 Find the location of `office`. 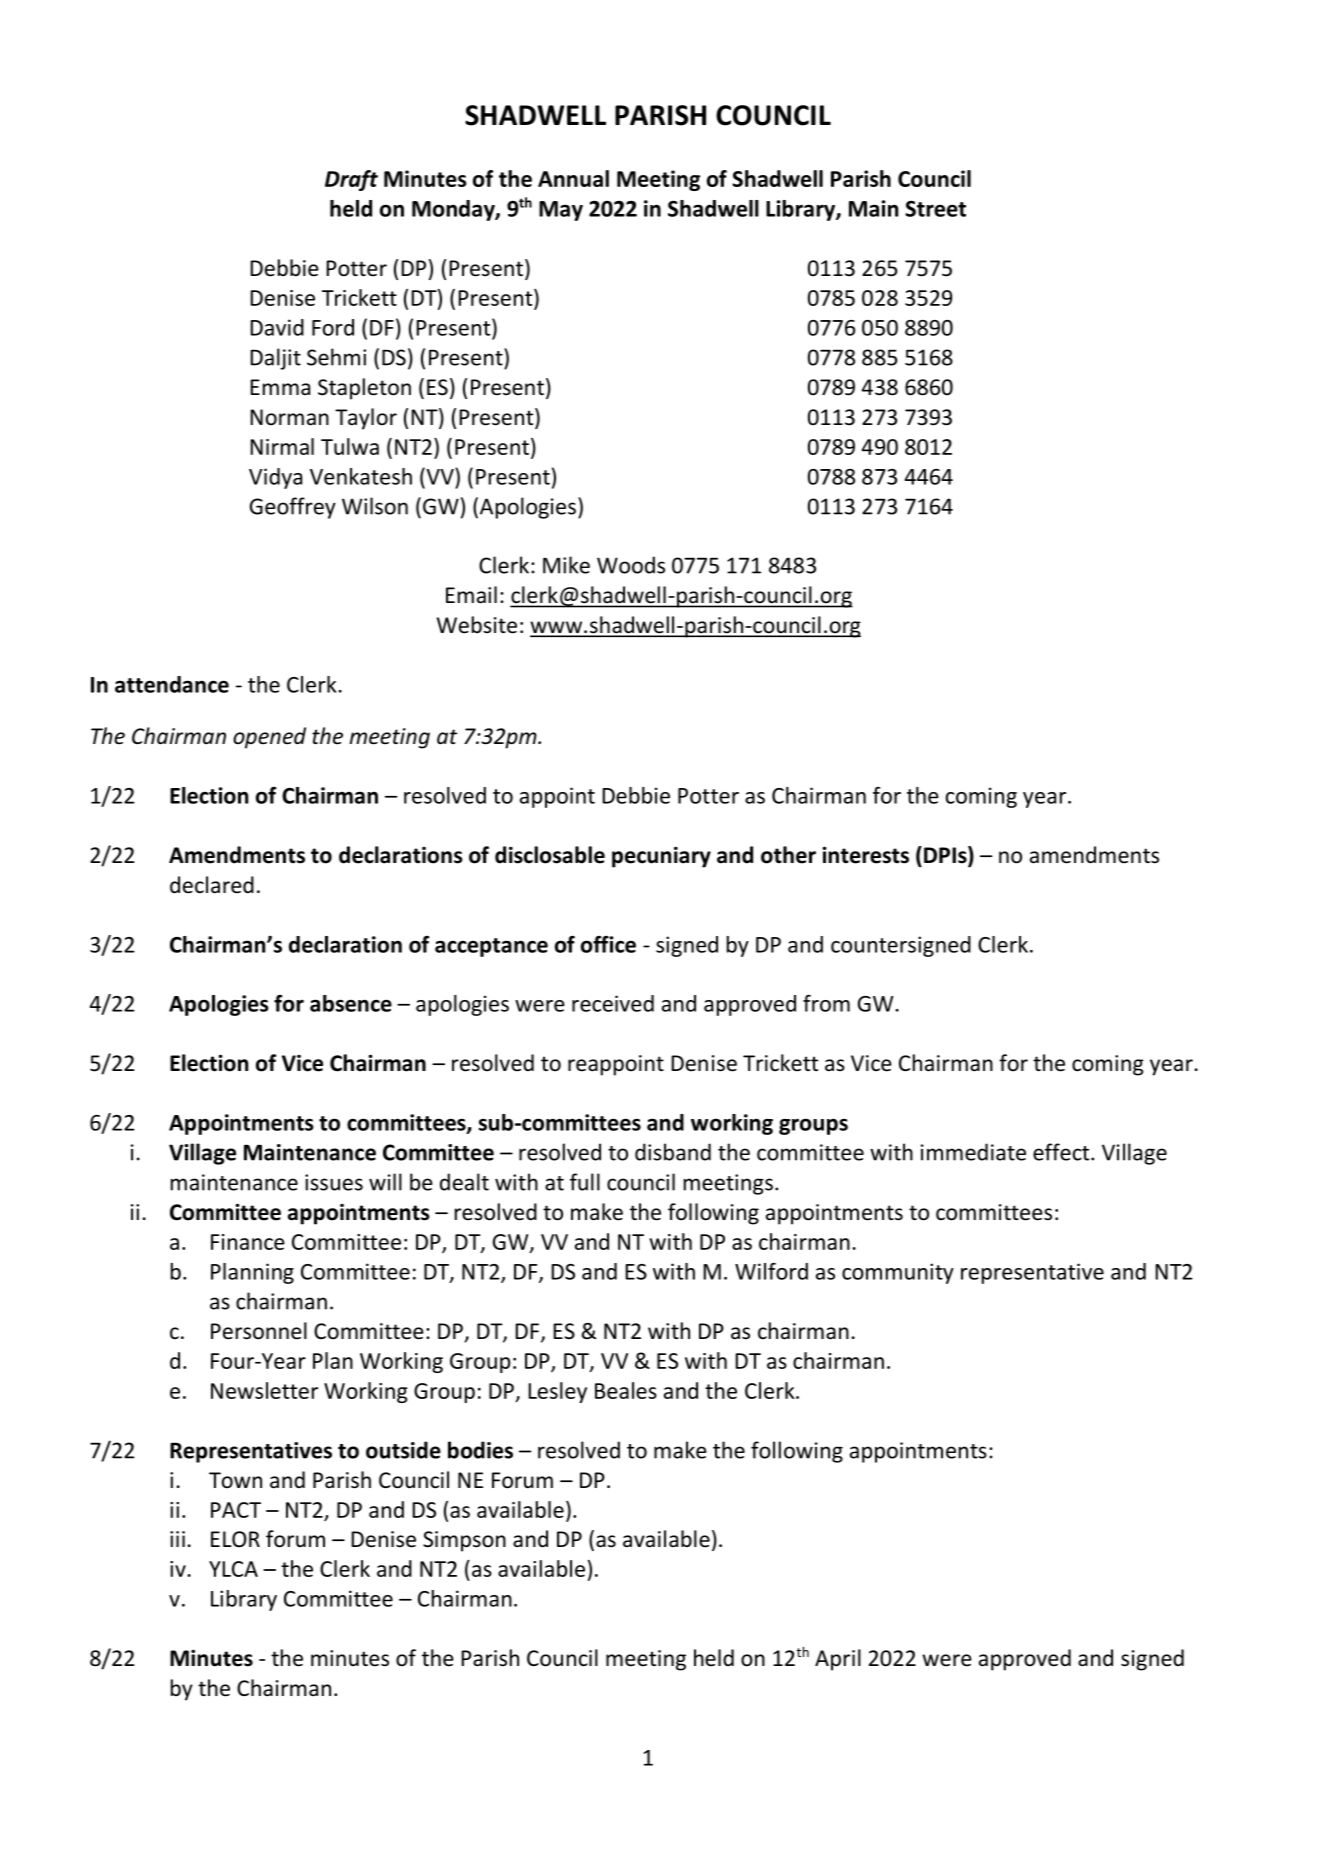

office is located at coordinates (608, 944).
